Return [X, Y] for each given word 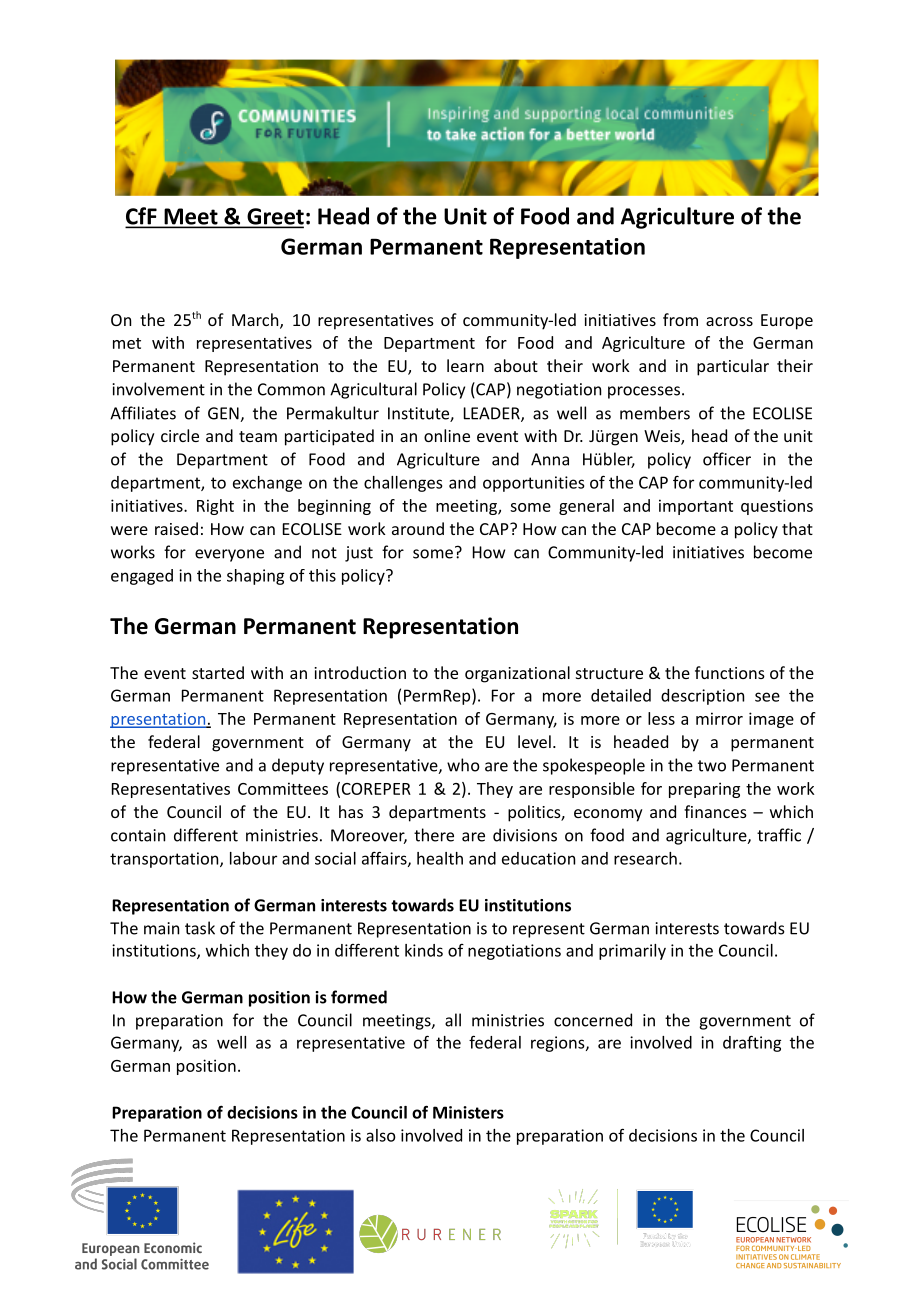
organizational [517, 674]
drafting [752, 1043]
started [218, 672]
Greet [274, 217]
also [381, 1135]
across [729, 321]
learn [465, 365]
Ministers [468, 1112]
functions [730, 672]
